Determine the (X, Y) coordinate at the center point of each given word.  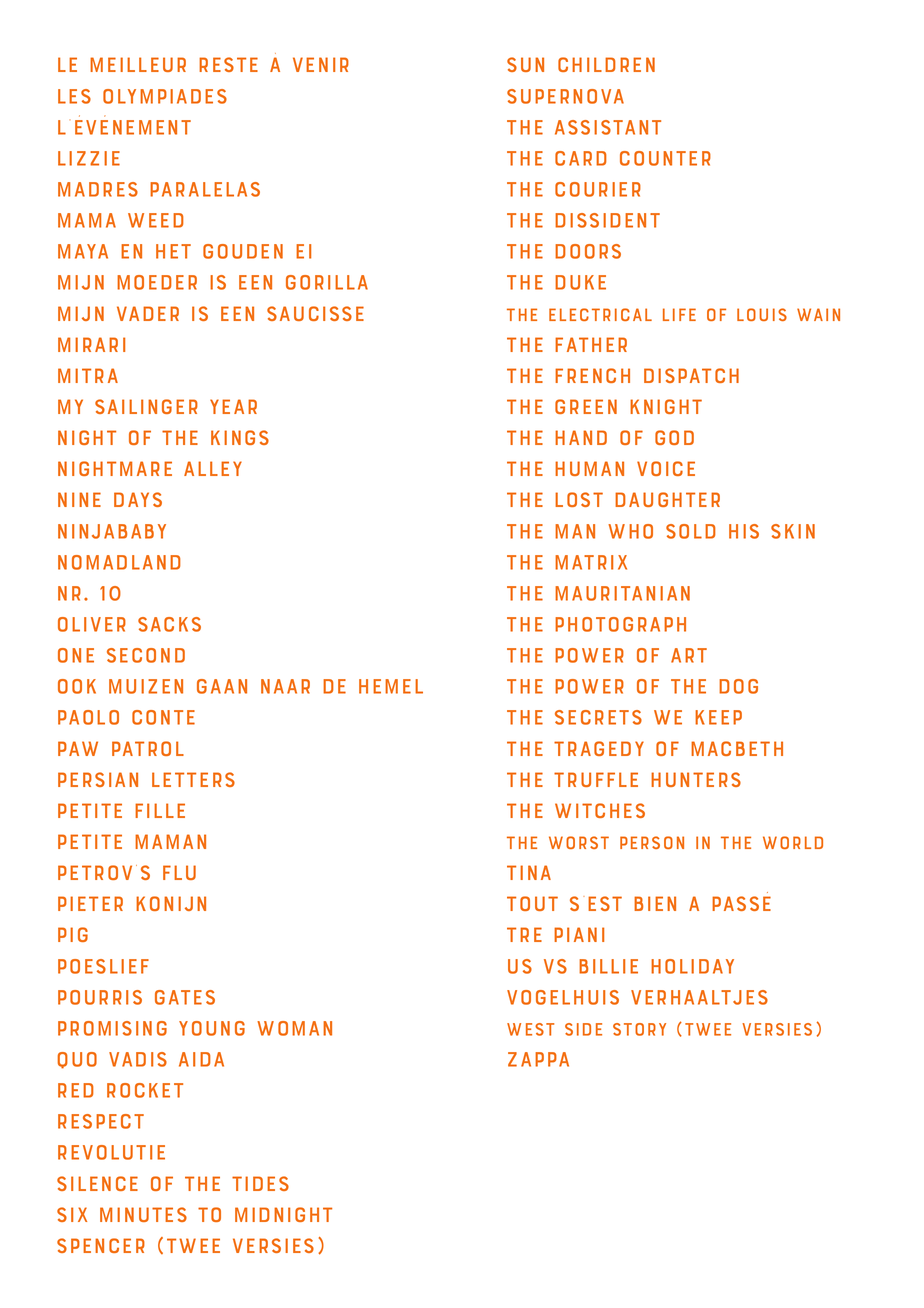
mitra (88, 375)
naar (285, 686)
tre (524, 934)
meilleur (138, 64)
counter (665, 158)
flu (179, 872)
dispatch (691, 375)
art (689, 655)
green (586, 406)
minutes (143, 1214)
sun (525, 64)
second (146, 655)
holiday (692, 966)
